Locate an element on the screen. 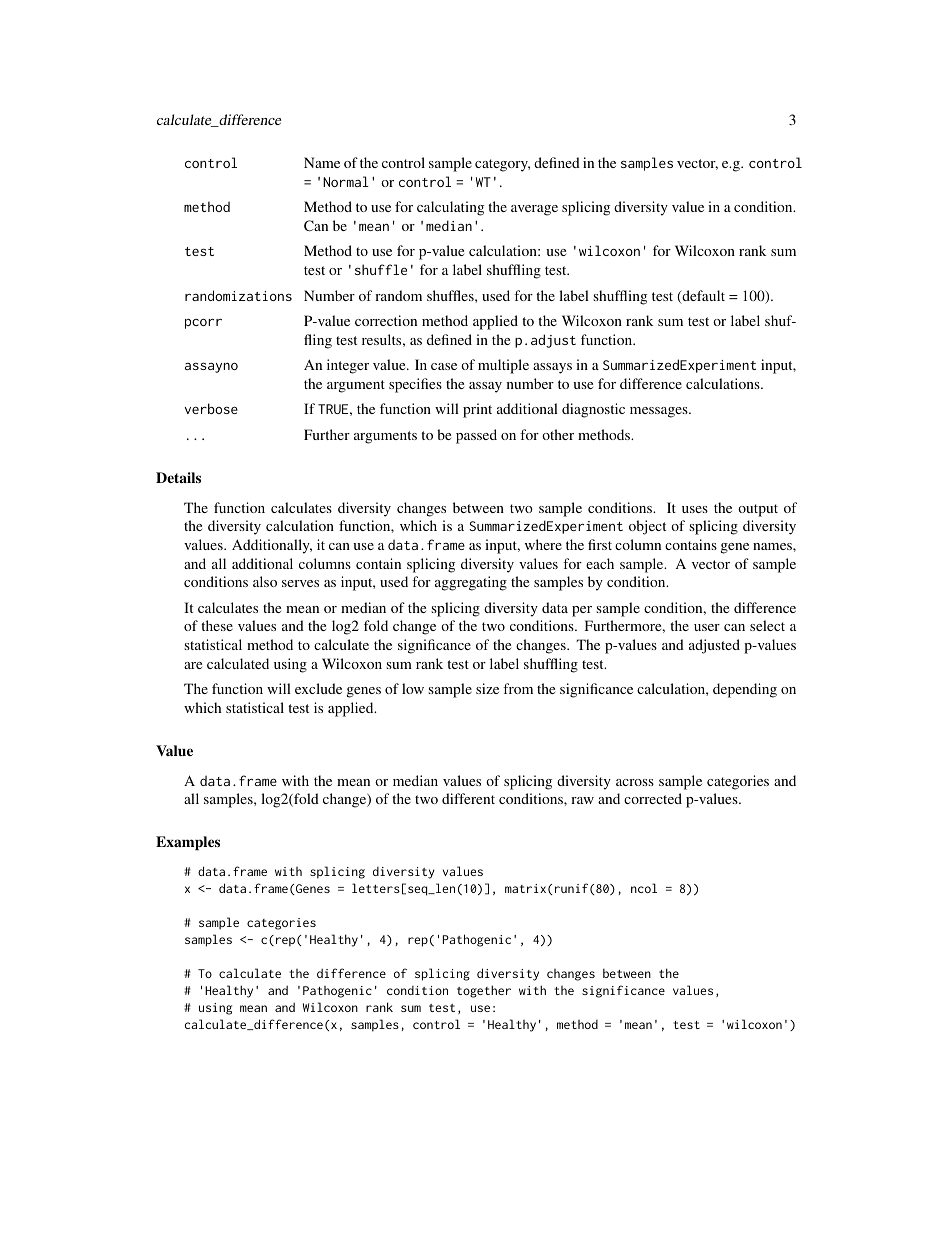  also is located at coordinates (265, 581).
